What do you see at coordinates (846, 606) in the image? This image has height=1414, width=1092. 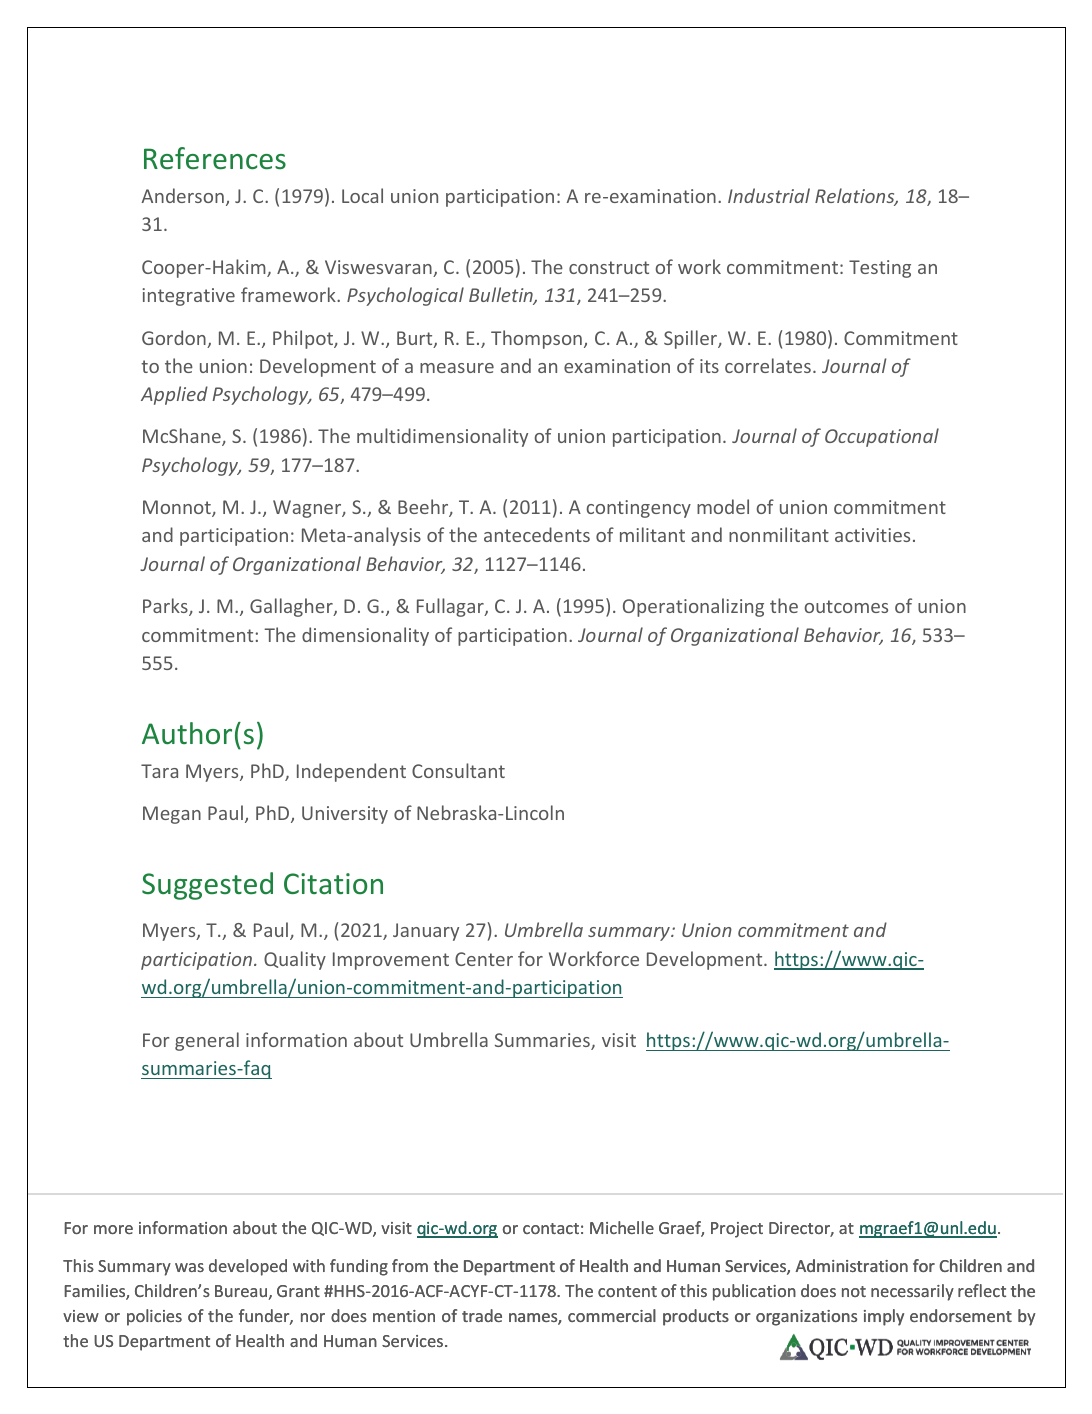 I see `outcomes` at bounding box center [846, 606].
